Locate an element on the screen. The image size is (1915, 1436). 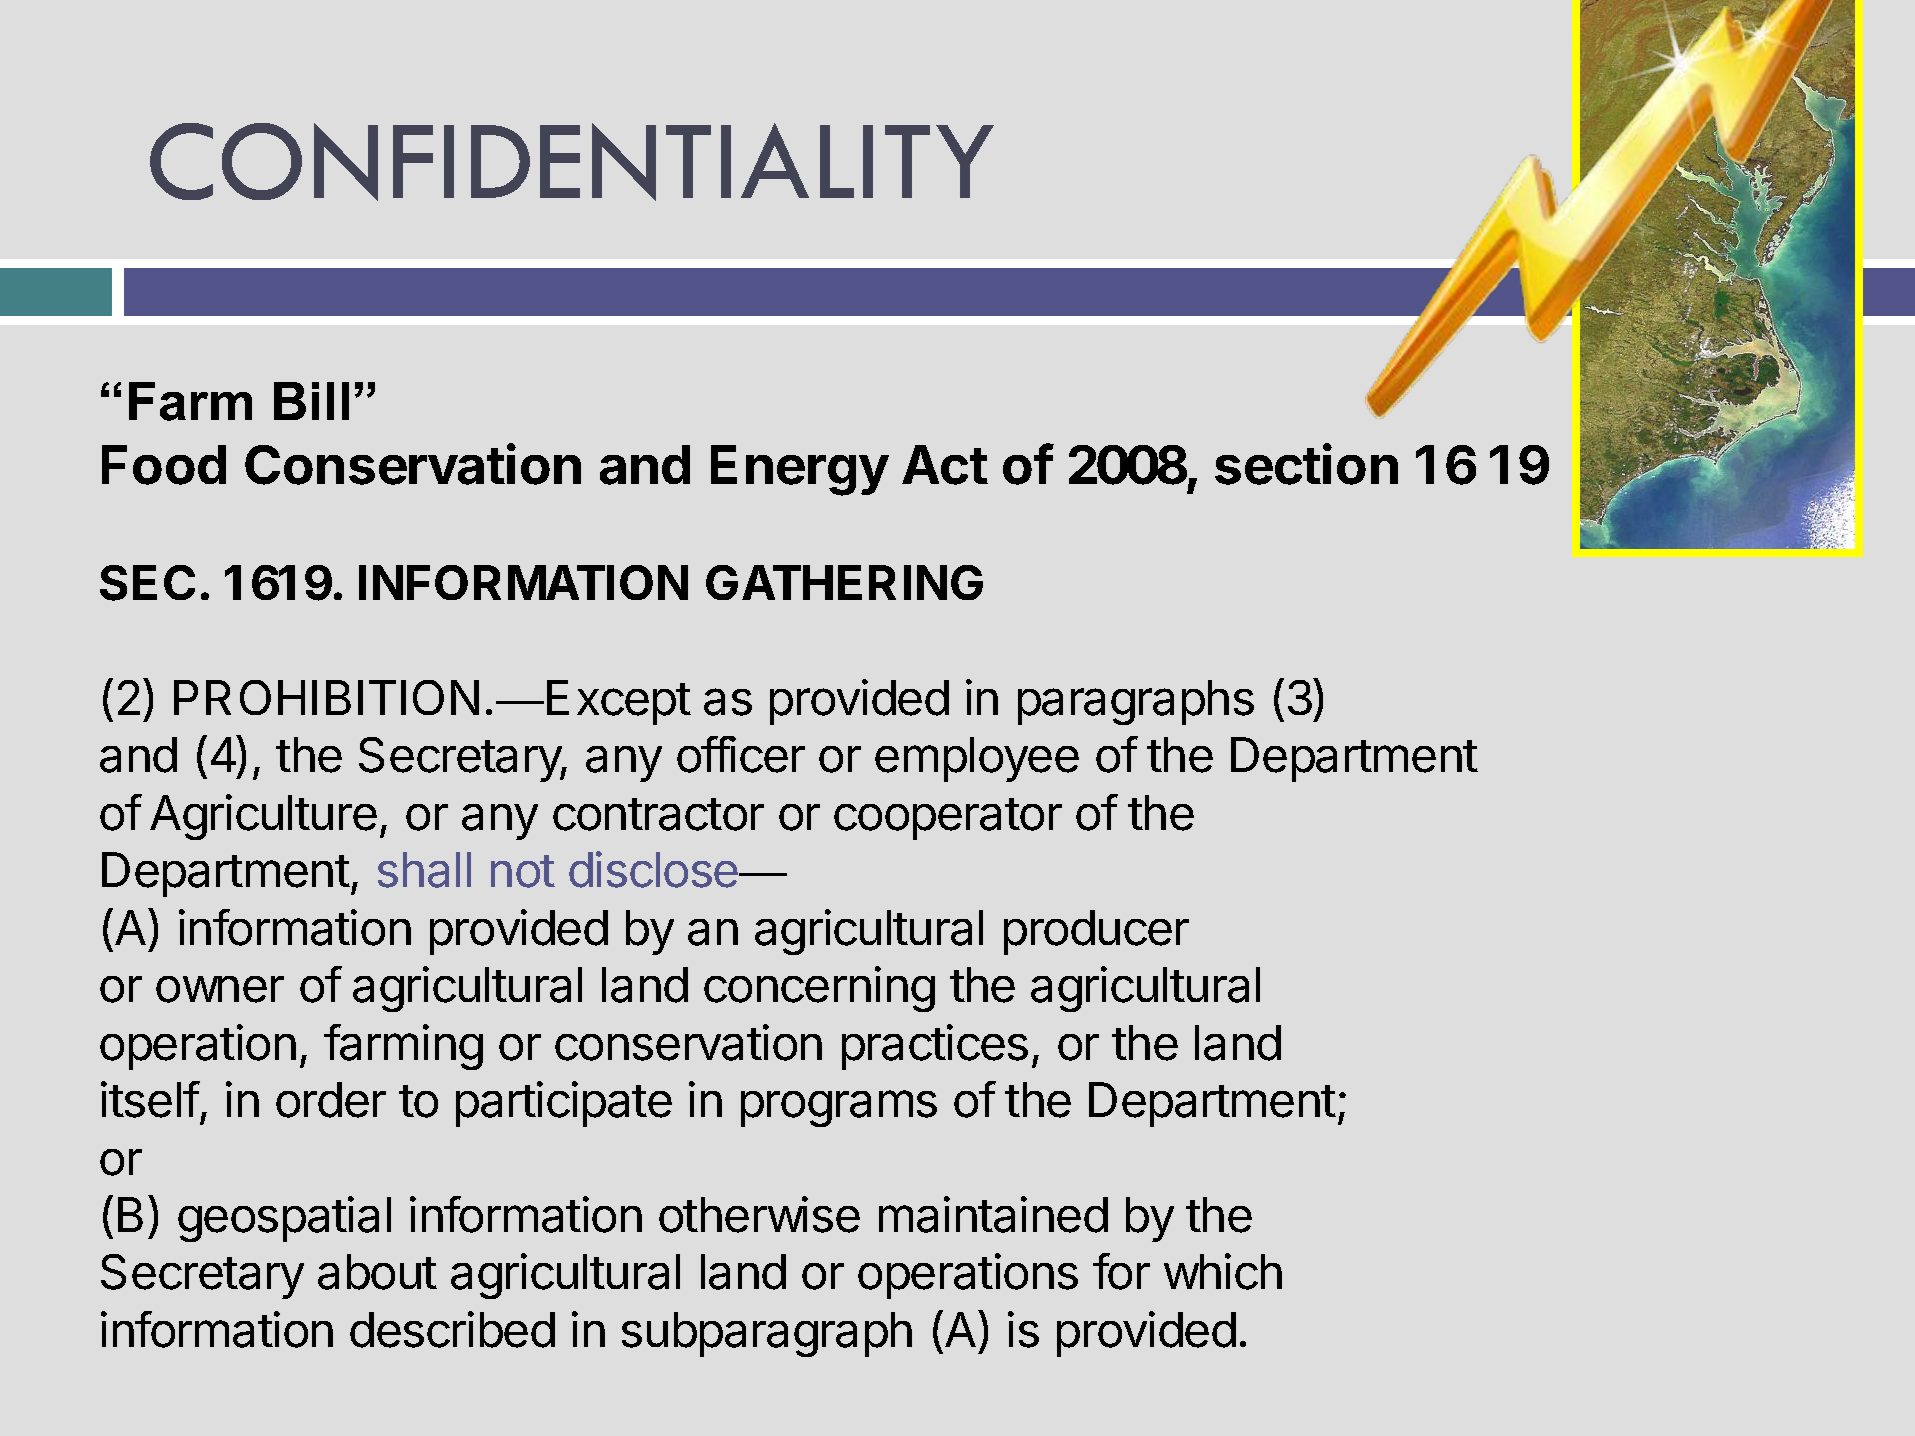
Agriculture is located at coordinates (263, 817).
